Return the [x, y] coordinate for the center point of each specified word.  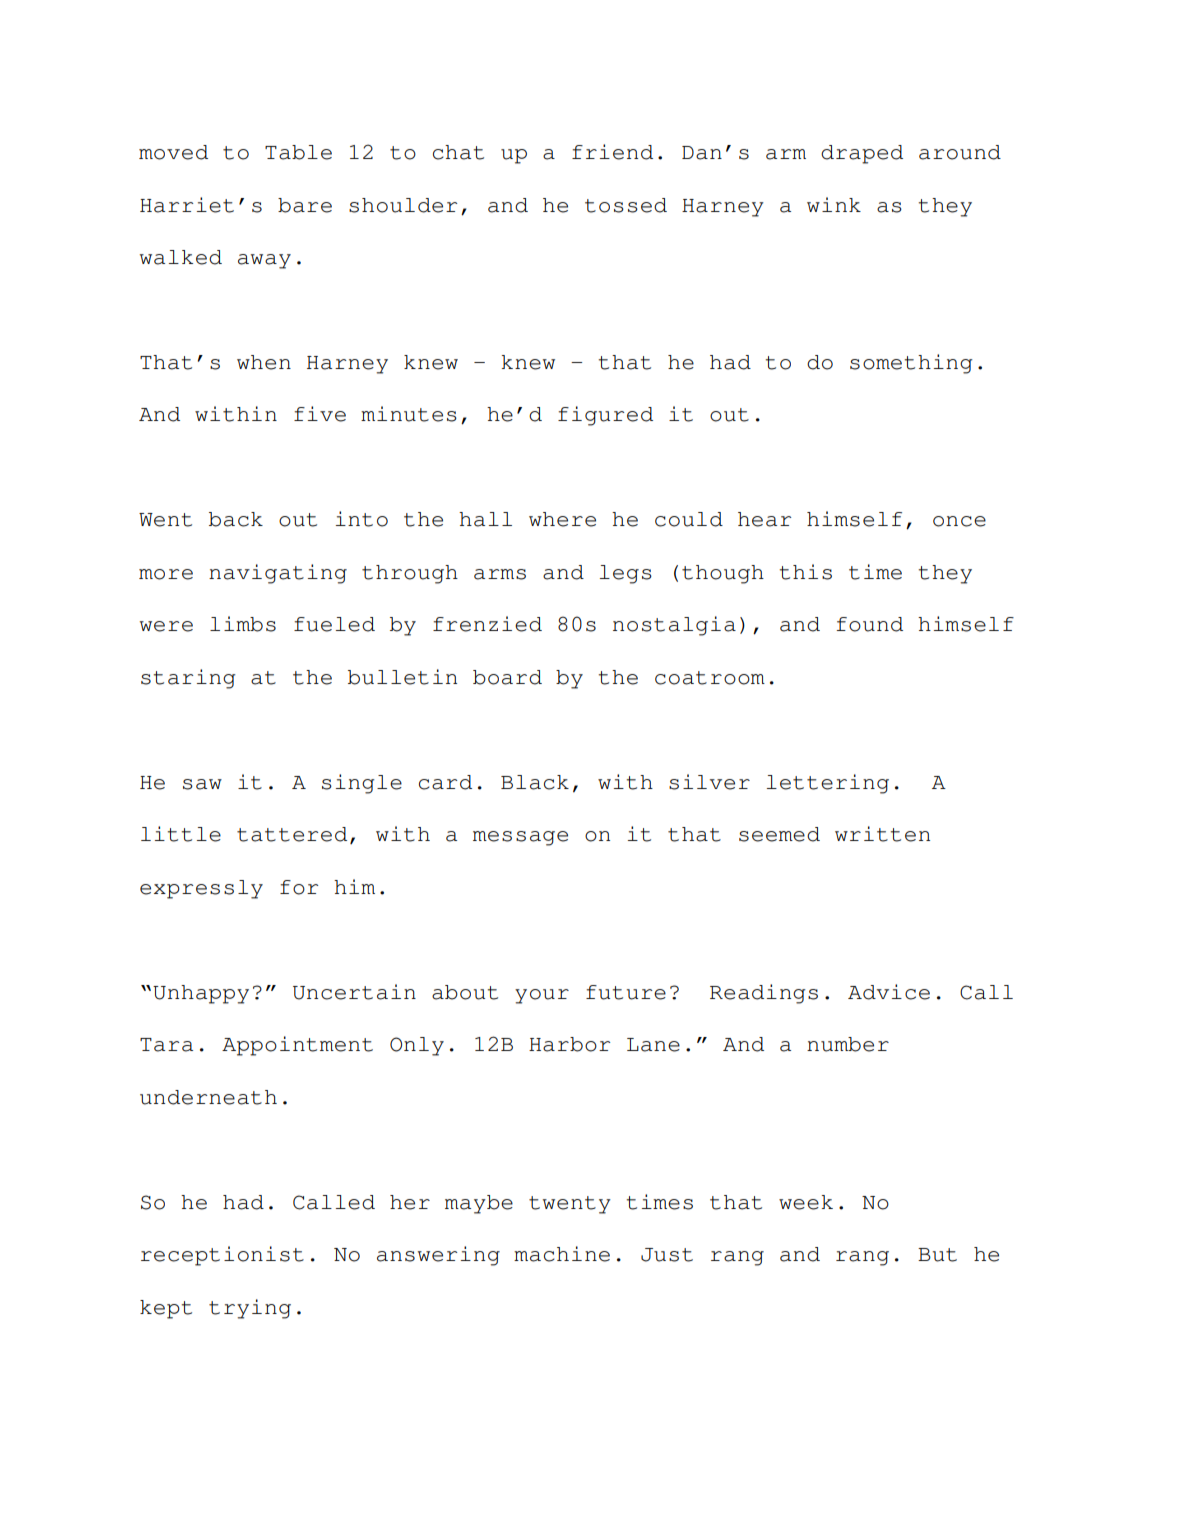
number [848, 1044]
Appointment [297, 1046]
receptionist [222, 1256]
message [520, 838]
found [869, 624]
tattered [292, 834]
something [911, 364]
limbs [243, 624]
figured [605, 416]
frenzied [487, 624]
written [882, 834]
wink [834, 204]
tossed [626, 205]
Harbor [569, 1044]
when [264, 362]
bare [305, 205]
